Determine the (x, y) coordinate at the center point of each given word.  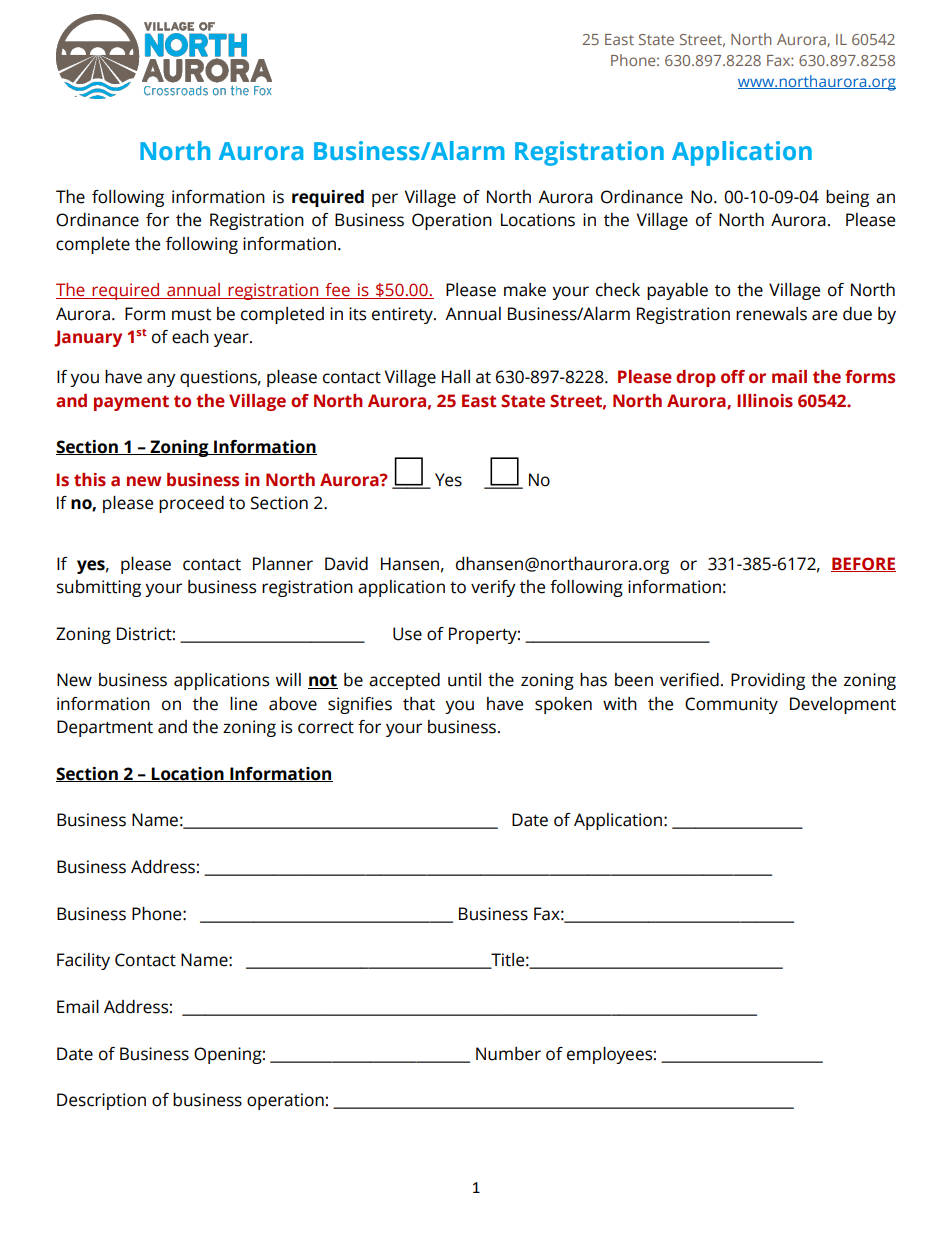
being (847, 198)
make (525, 290)
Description (101, 1101)
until (464, 680)
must (191, 315)
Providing (768, 681)
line (243, 704)
